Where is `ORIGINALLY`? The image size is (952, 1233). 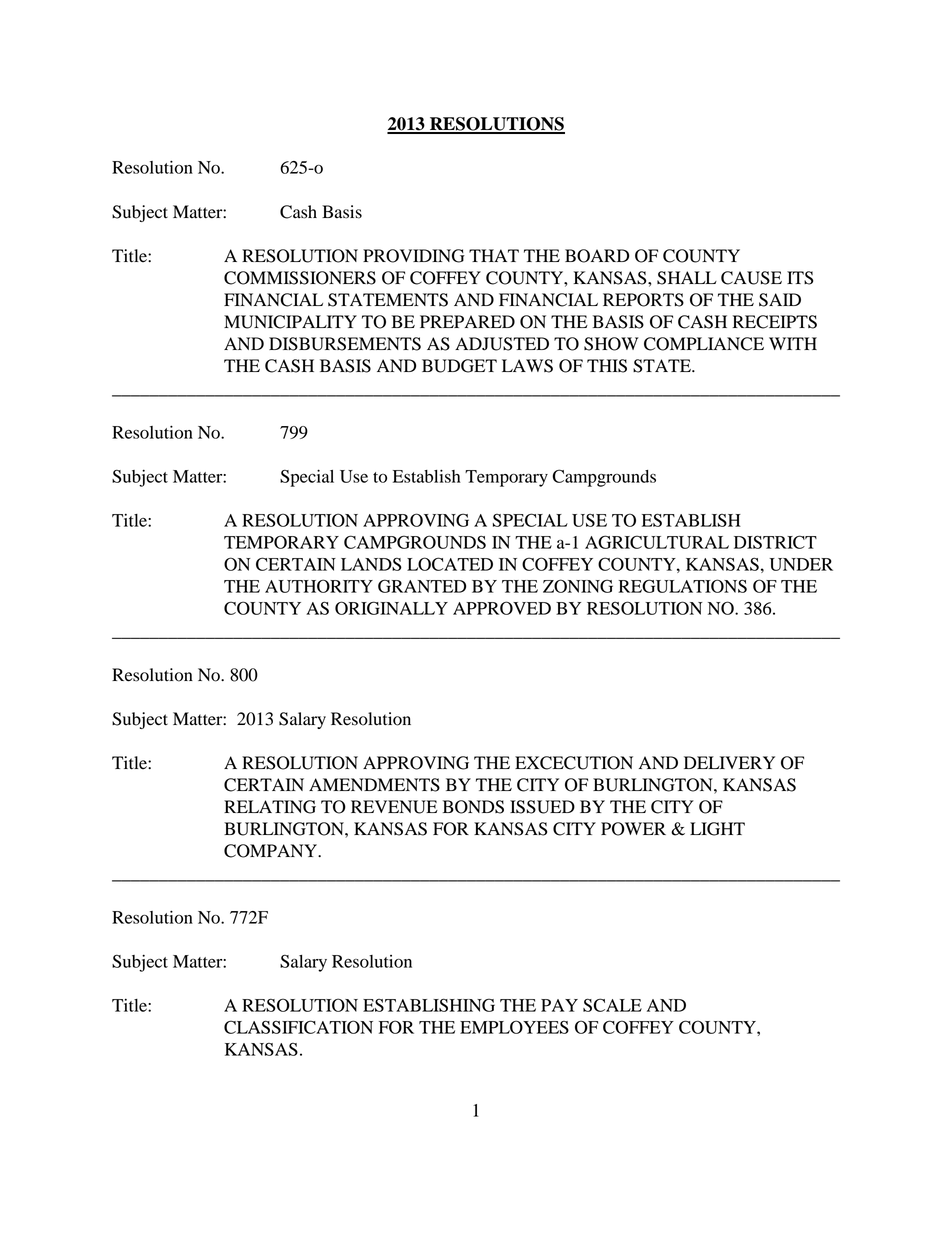
ORIGINALLY is located at coordinates (391, 608).
